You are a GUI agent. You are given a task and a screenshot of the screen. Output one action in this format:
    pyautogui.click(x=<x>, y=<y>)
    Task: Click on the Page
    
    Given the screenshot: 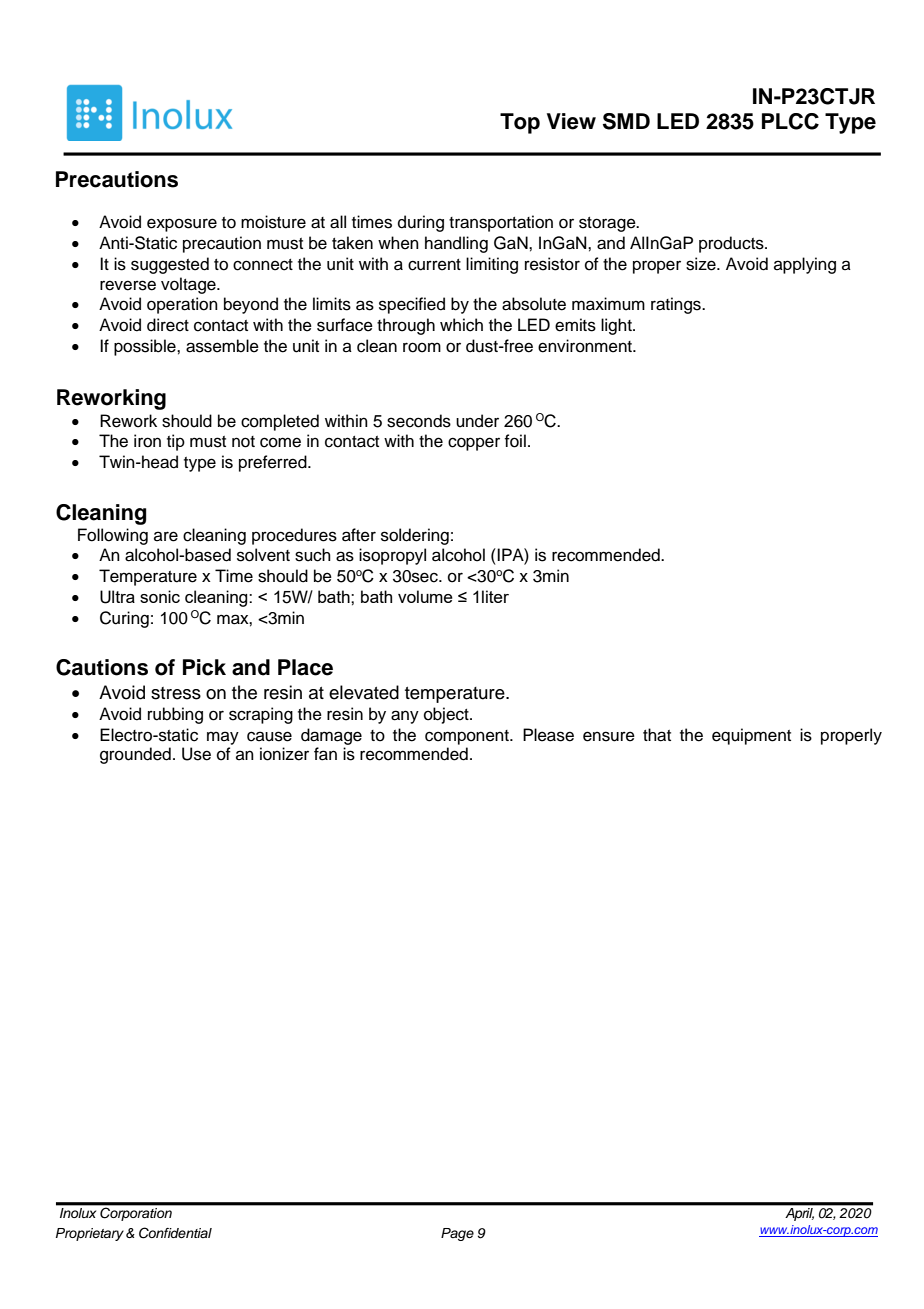 What is the action you would take?
    pyautogui.click(x=457, y=1234)
